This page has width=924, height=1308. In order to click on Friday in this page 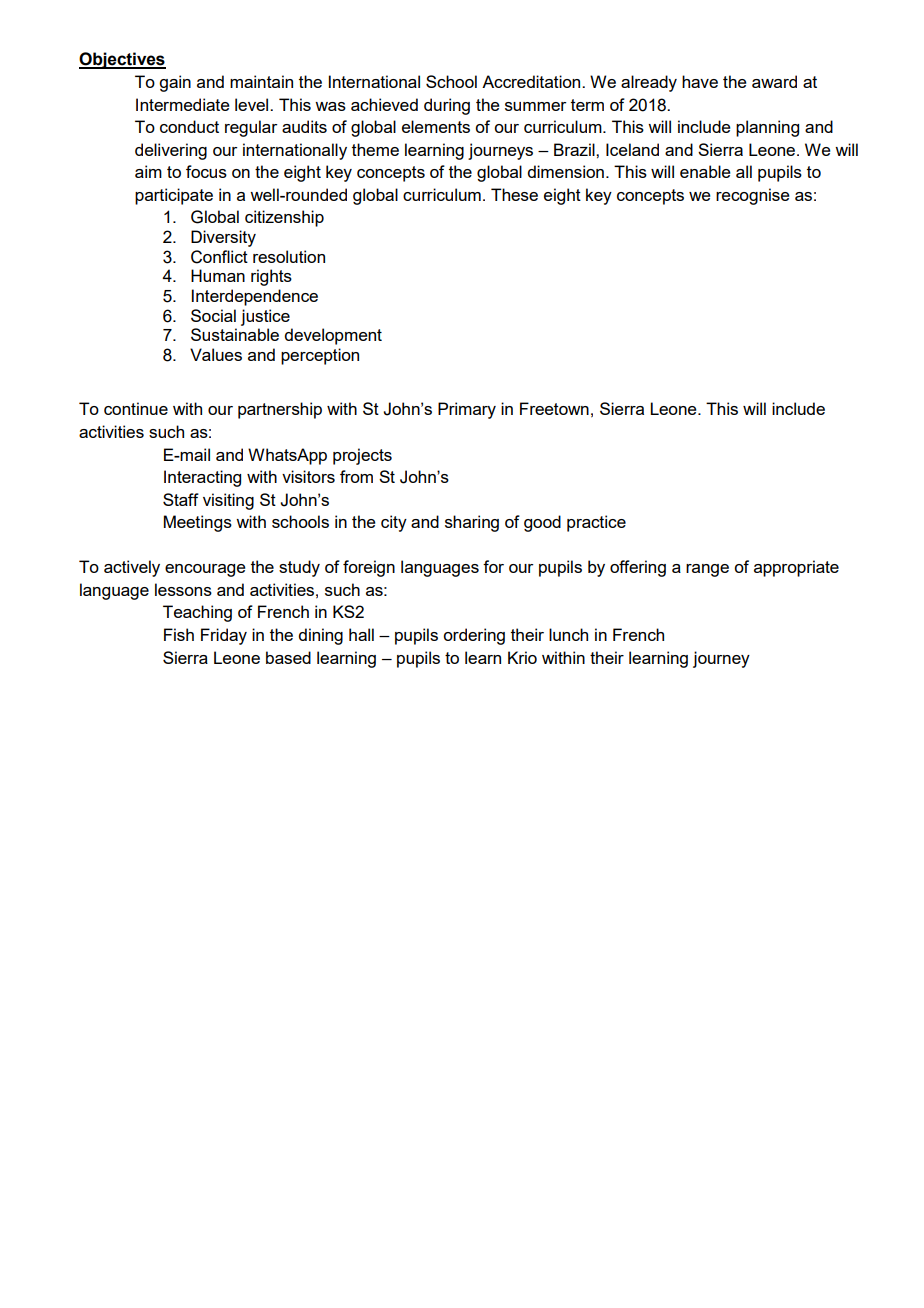, I will do `click(224, 636)`.
